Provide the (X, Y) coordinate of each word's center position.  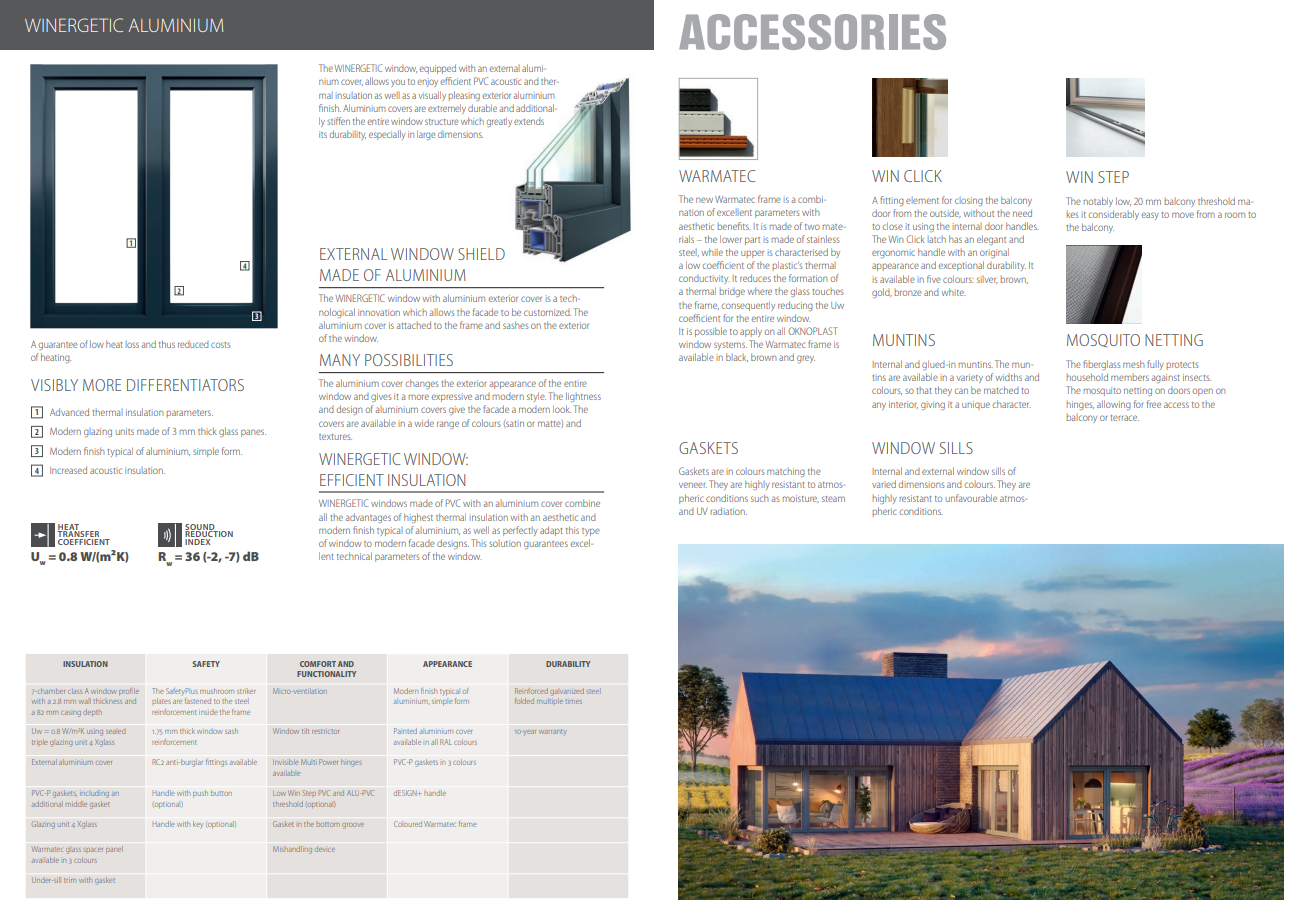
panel (114, 849)
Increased (68, 470)
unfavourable (971, 498)
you (398, 83)
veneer (693, 485)
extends (529, 121)
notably (1098, 202)
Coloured (408, 824)
